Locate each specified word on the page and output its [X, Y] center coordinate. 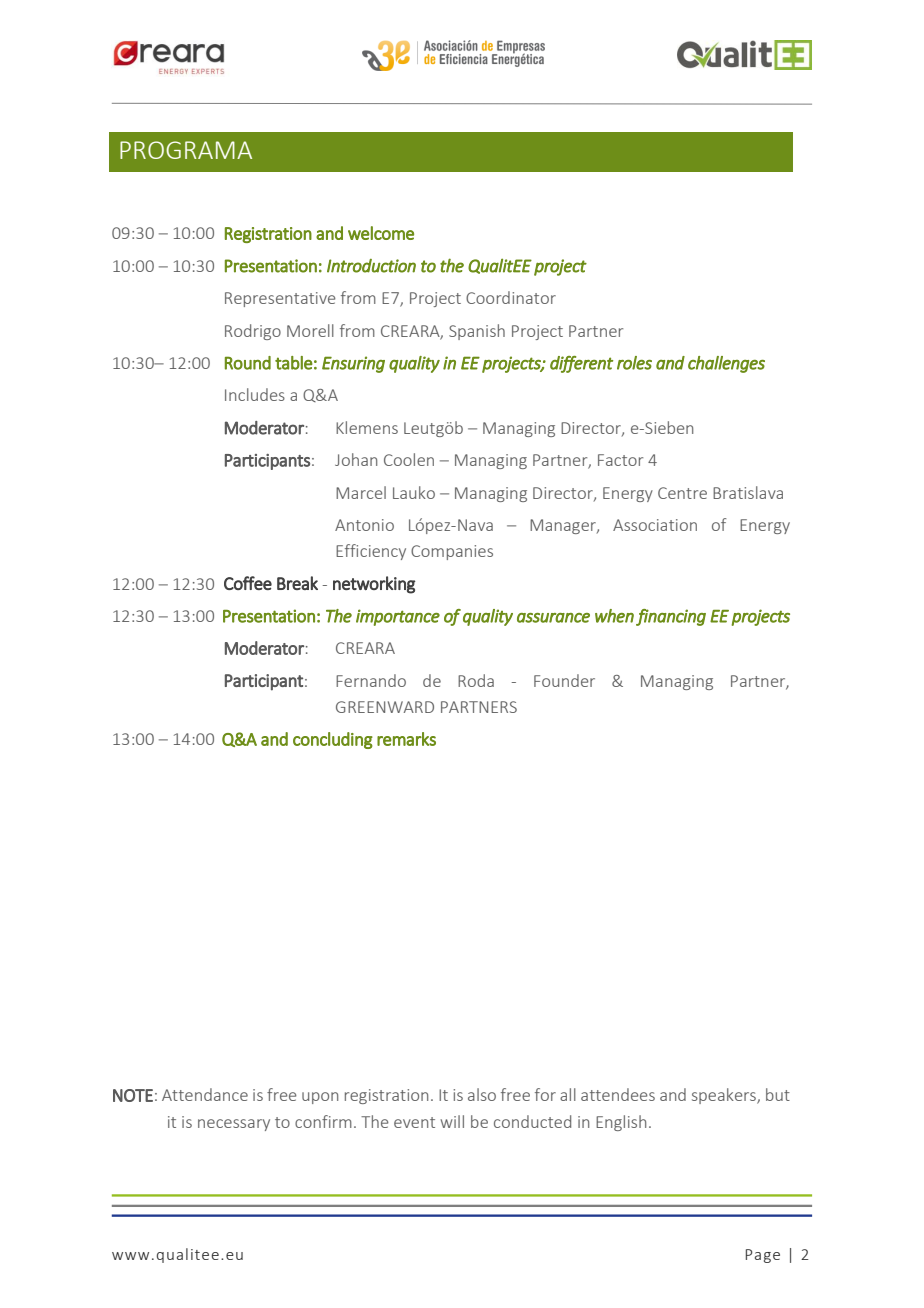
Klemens [367, 427]
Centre [682, 493]
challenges [726, 364]
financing [671, 617]
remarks [406, 739]
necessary [234, 1125]
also [482, 1094]
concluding [333, 740]
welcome [381, 233]
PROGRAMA [186, 150]
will [452, 1121]
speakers [725, 1096]
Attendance [205, 1094]
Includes [255, 394]
